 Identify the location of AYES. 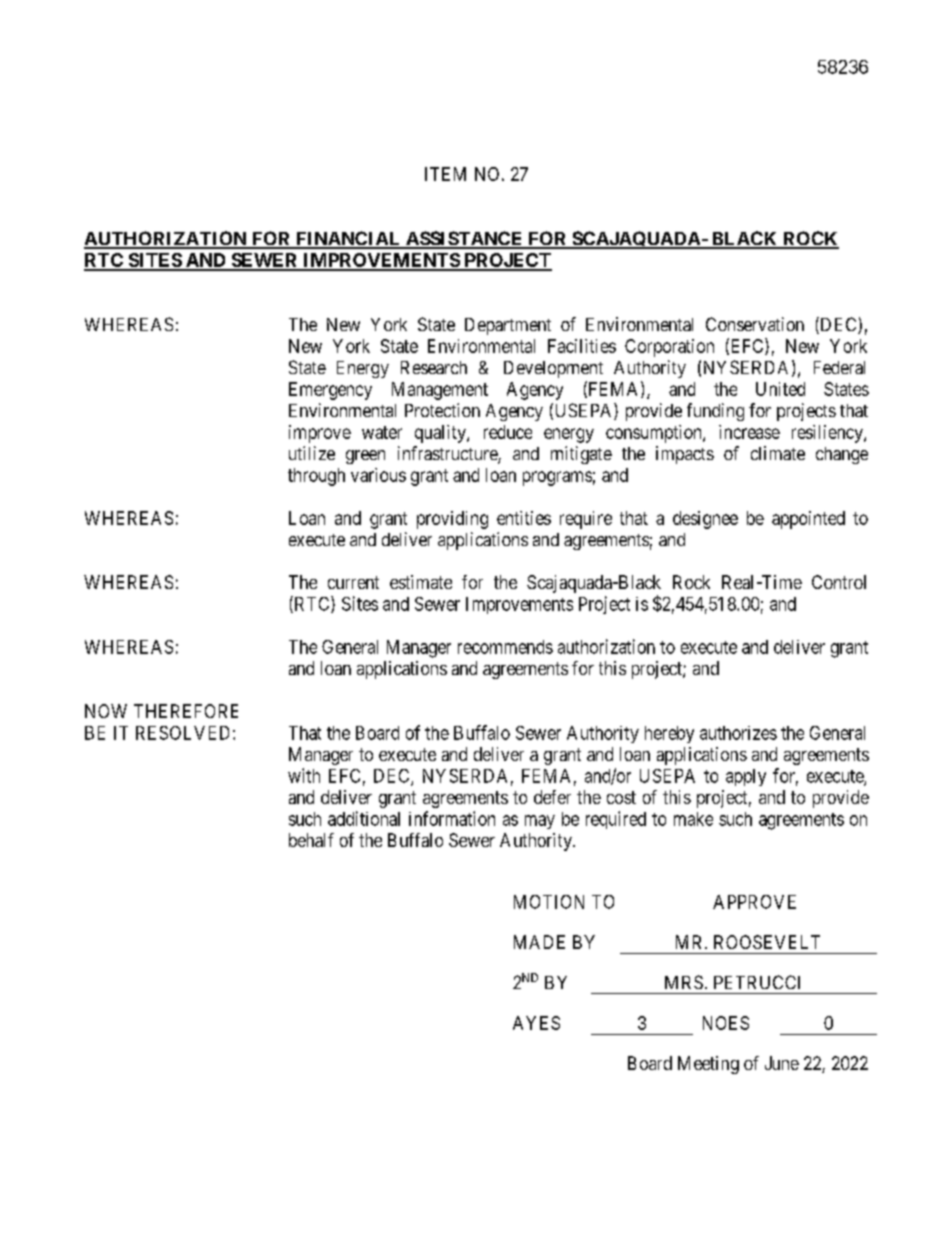
(536, 1023).
